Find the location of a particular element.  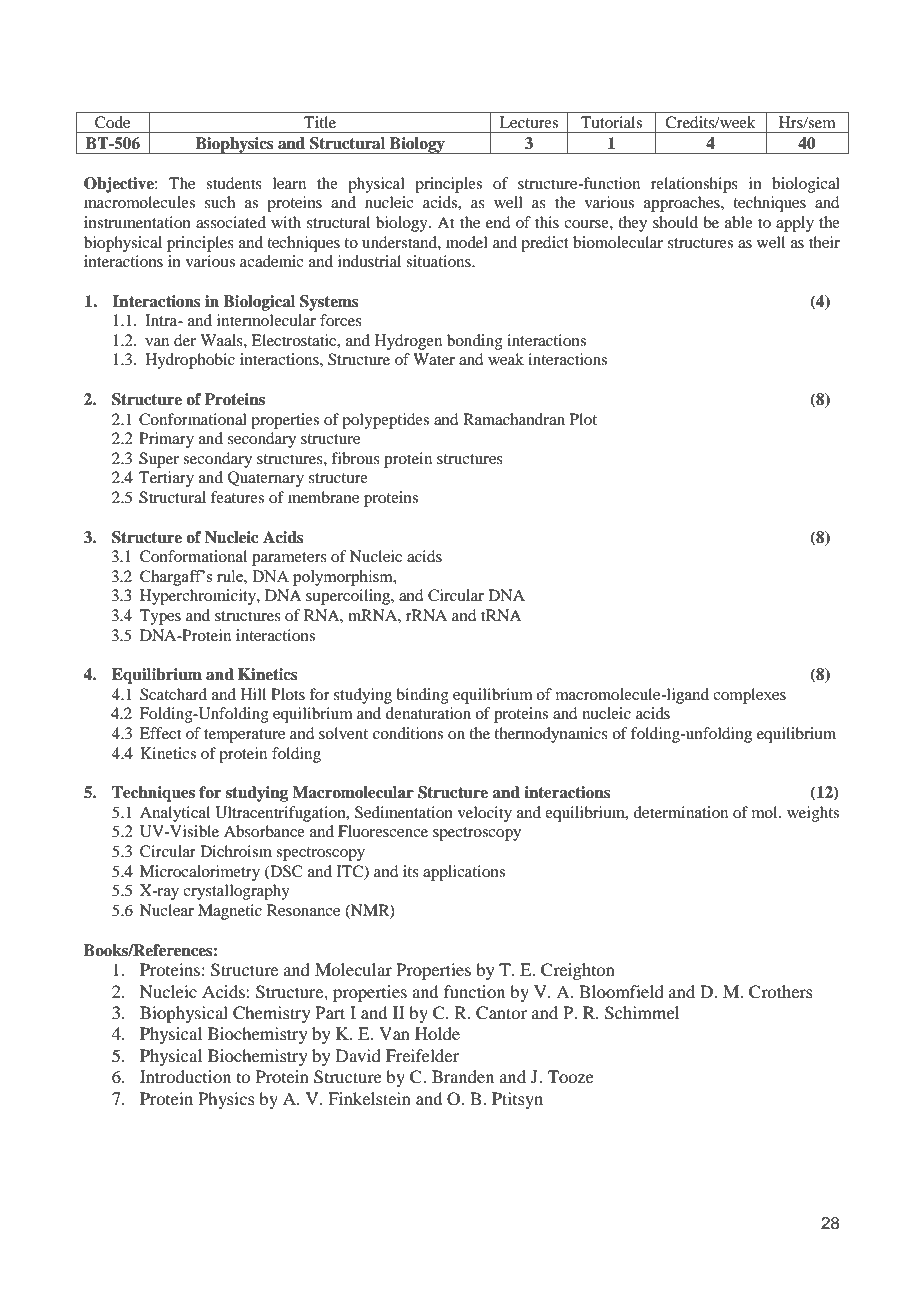

end is located at coordinates (498, 222).
